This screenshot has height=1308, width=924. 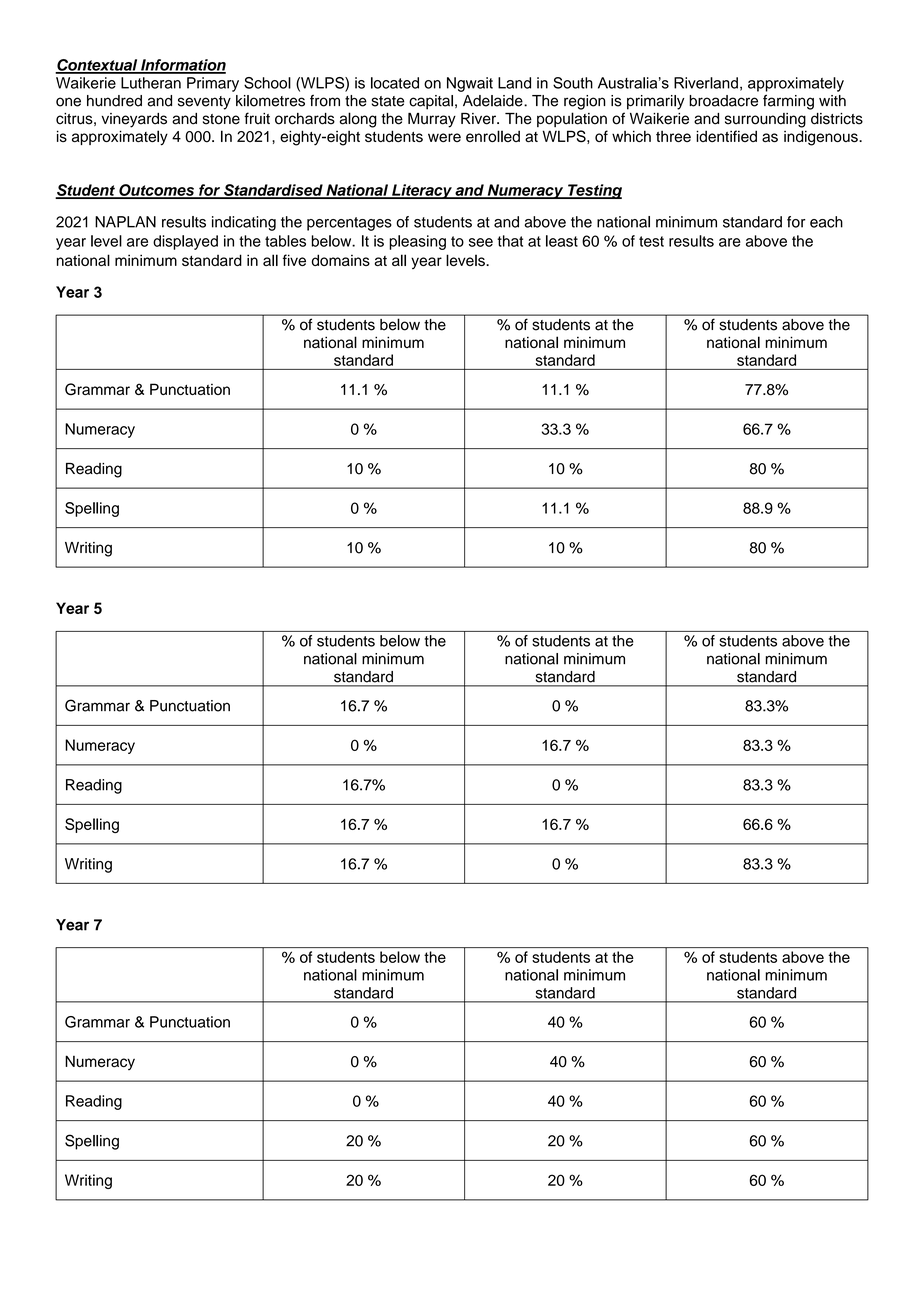 I want to click on each, so click(x=826, y=222).
